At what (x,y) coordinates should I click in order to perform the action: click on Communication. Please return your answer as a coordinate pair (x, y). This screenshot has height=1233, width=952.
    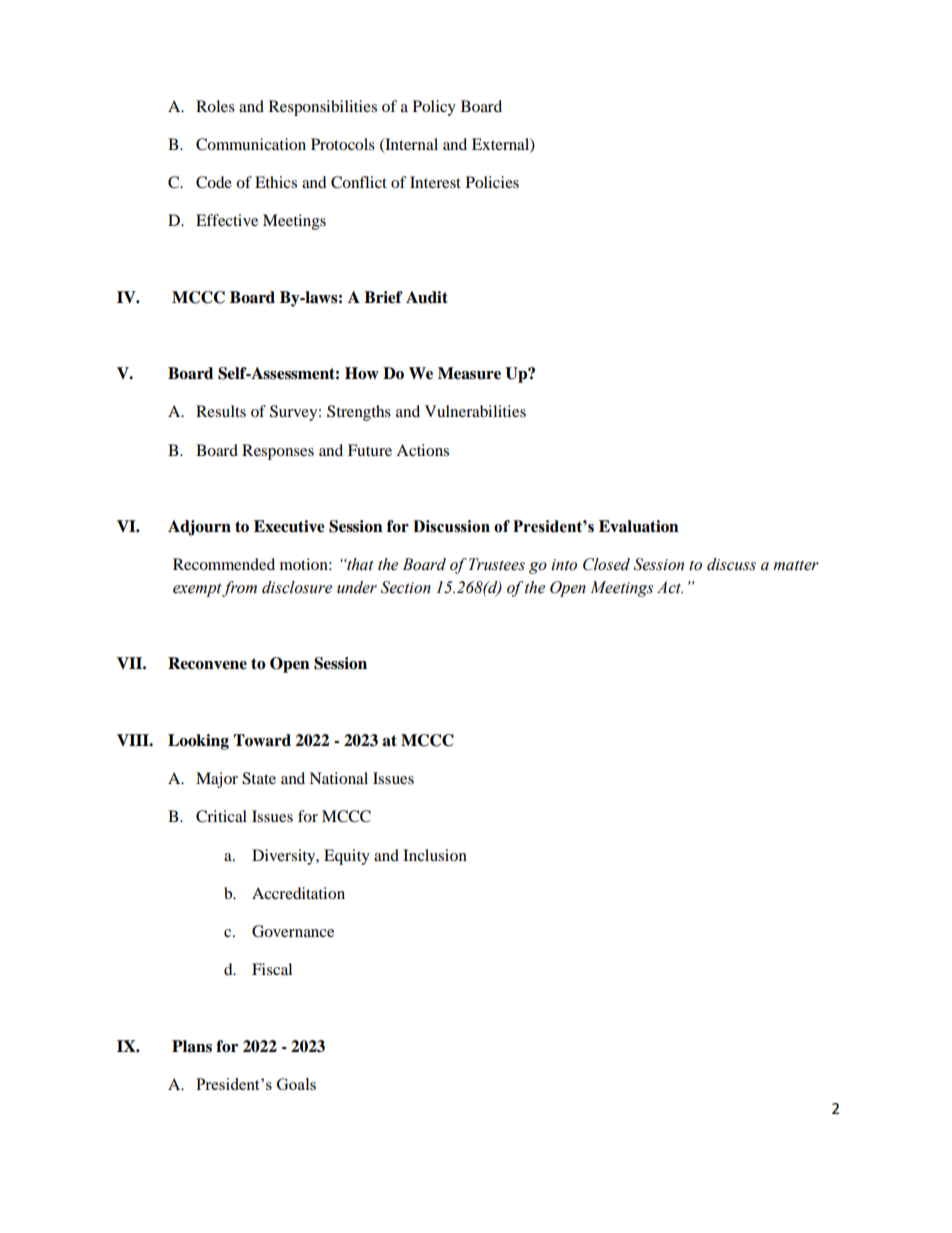
    Looking at the image, I should click on (251, 144).
